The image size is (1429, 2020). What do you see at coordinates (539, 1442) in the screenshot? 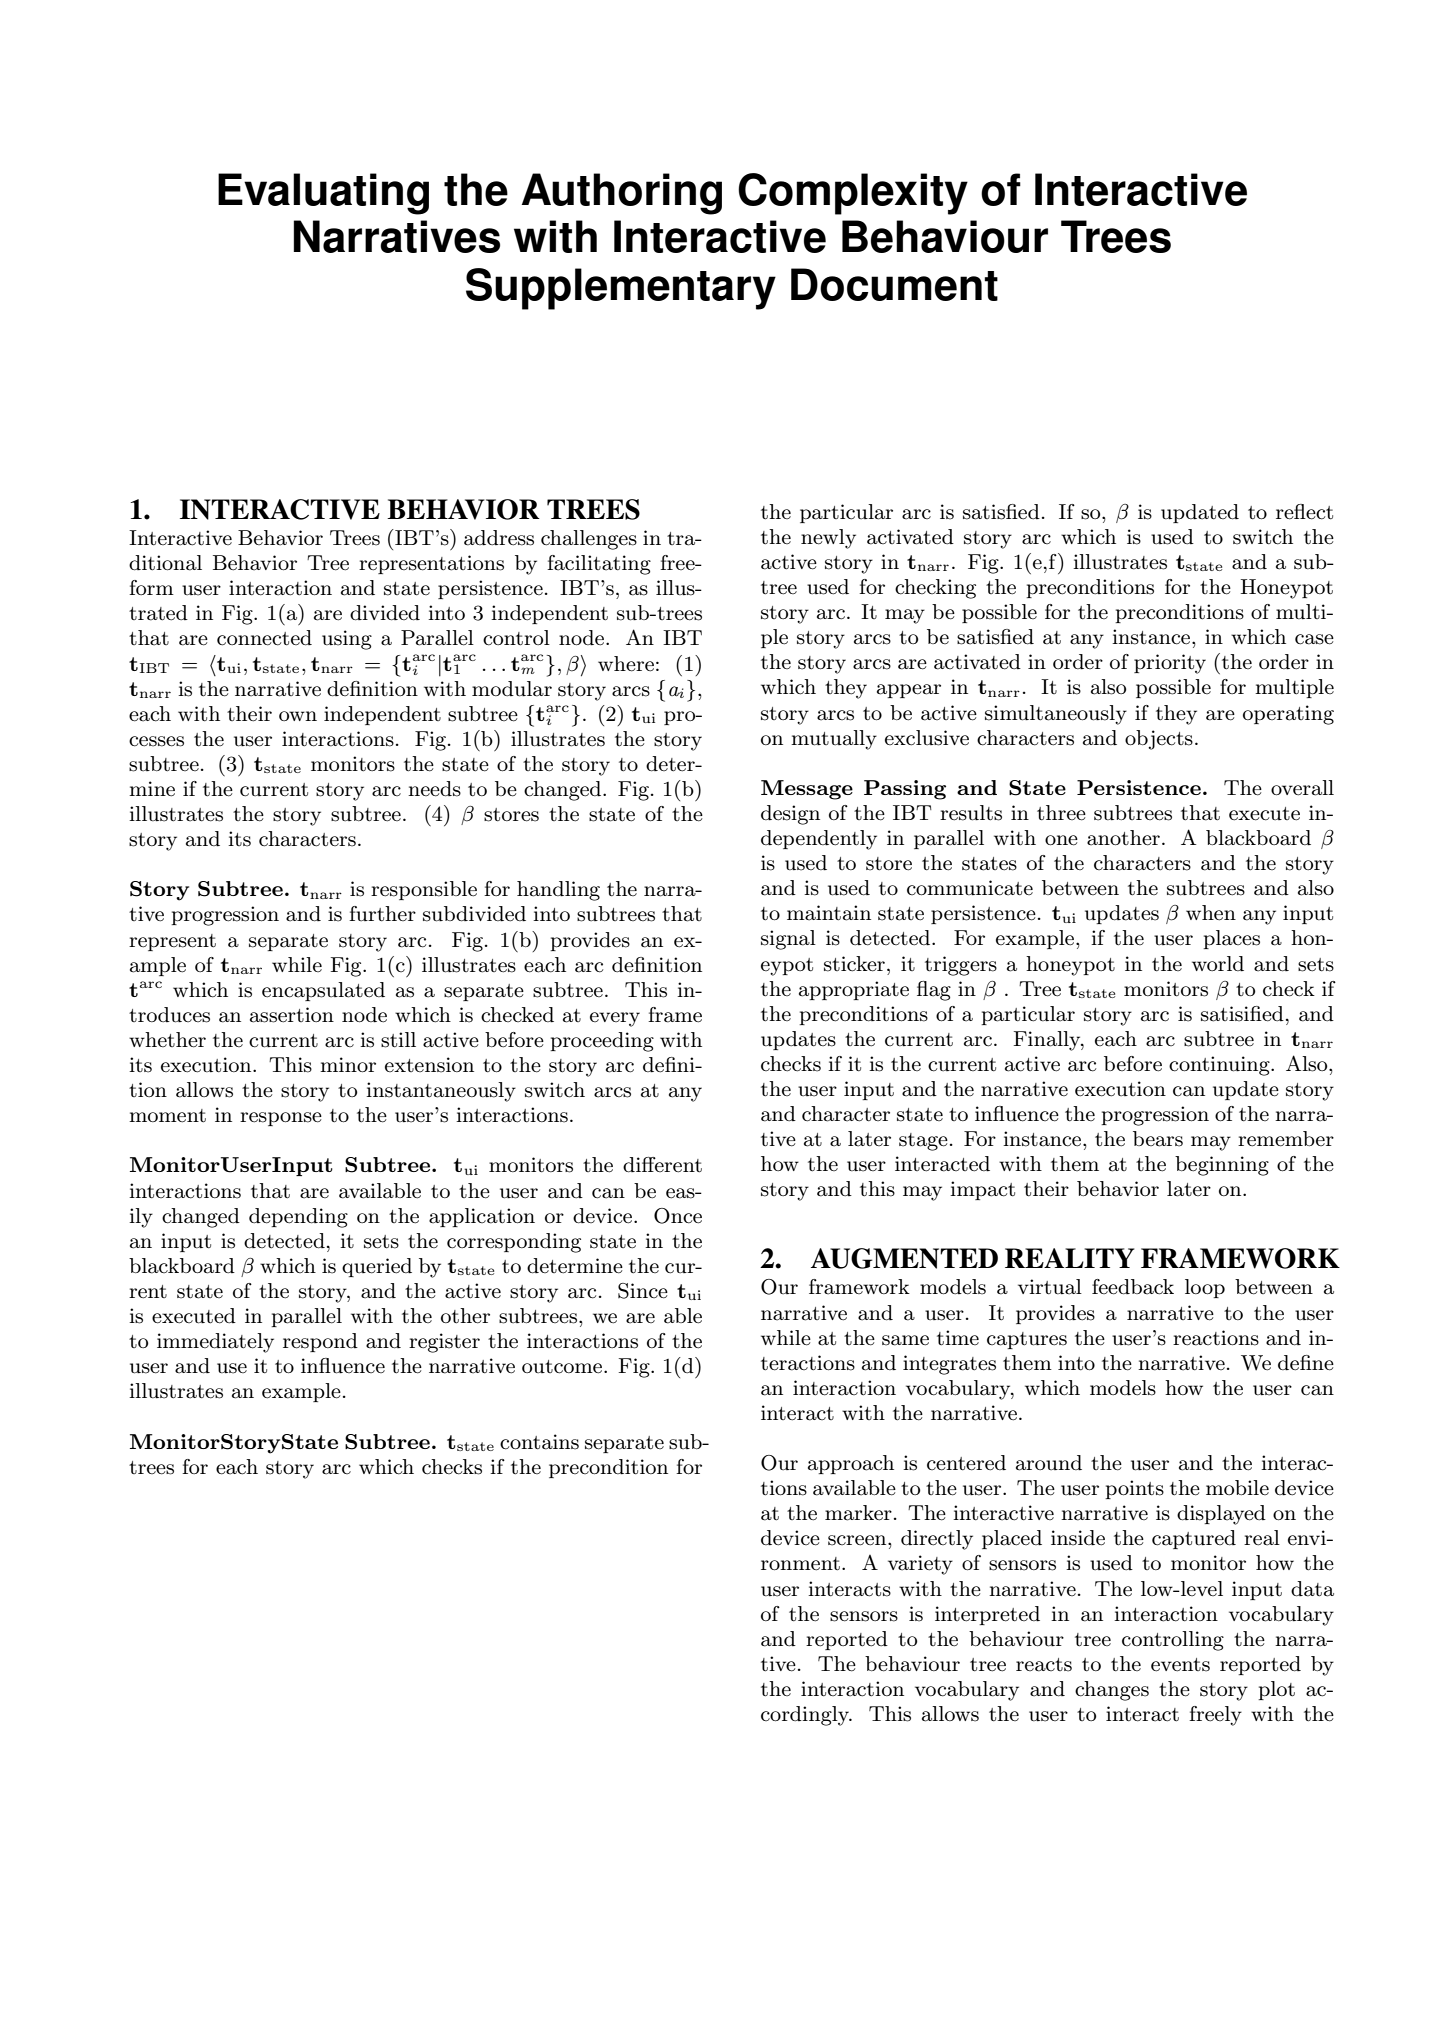
I see `contains` at bounding box center [539, 1442].
